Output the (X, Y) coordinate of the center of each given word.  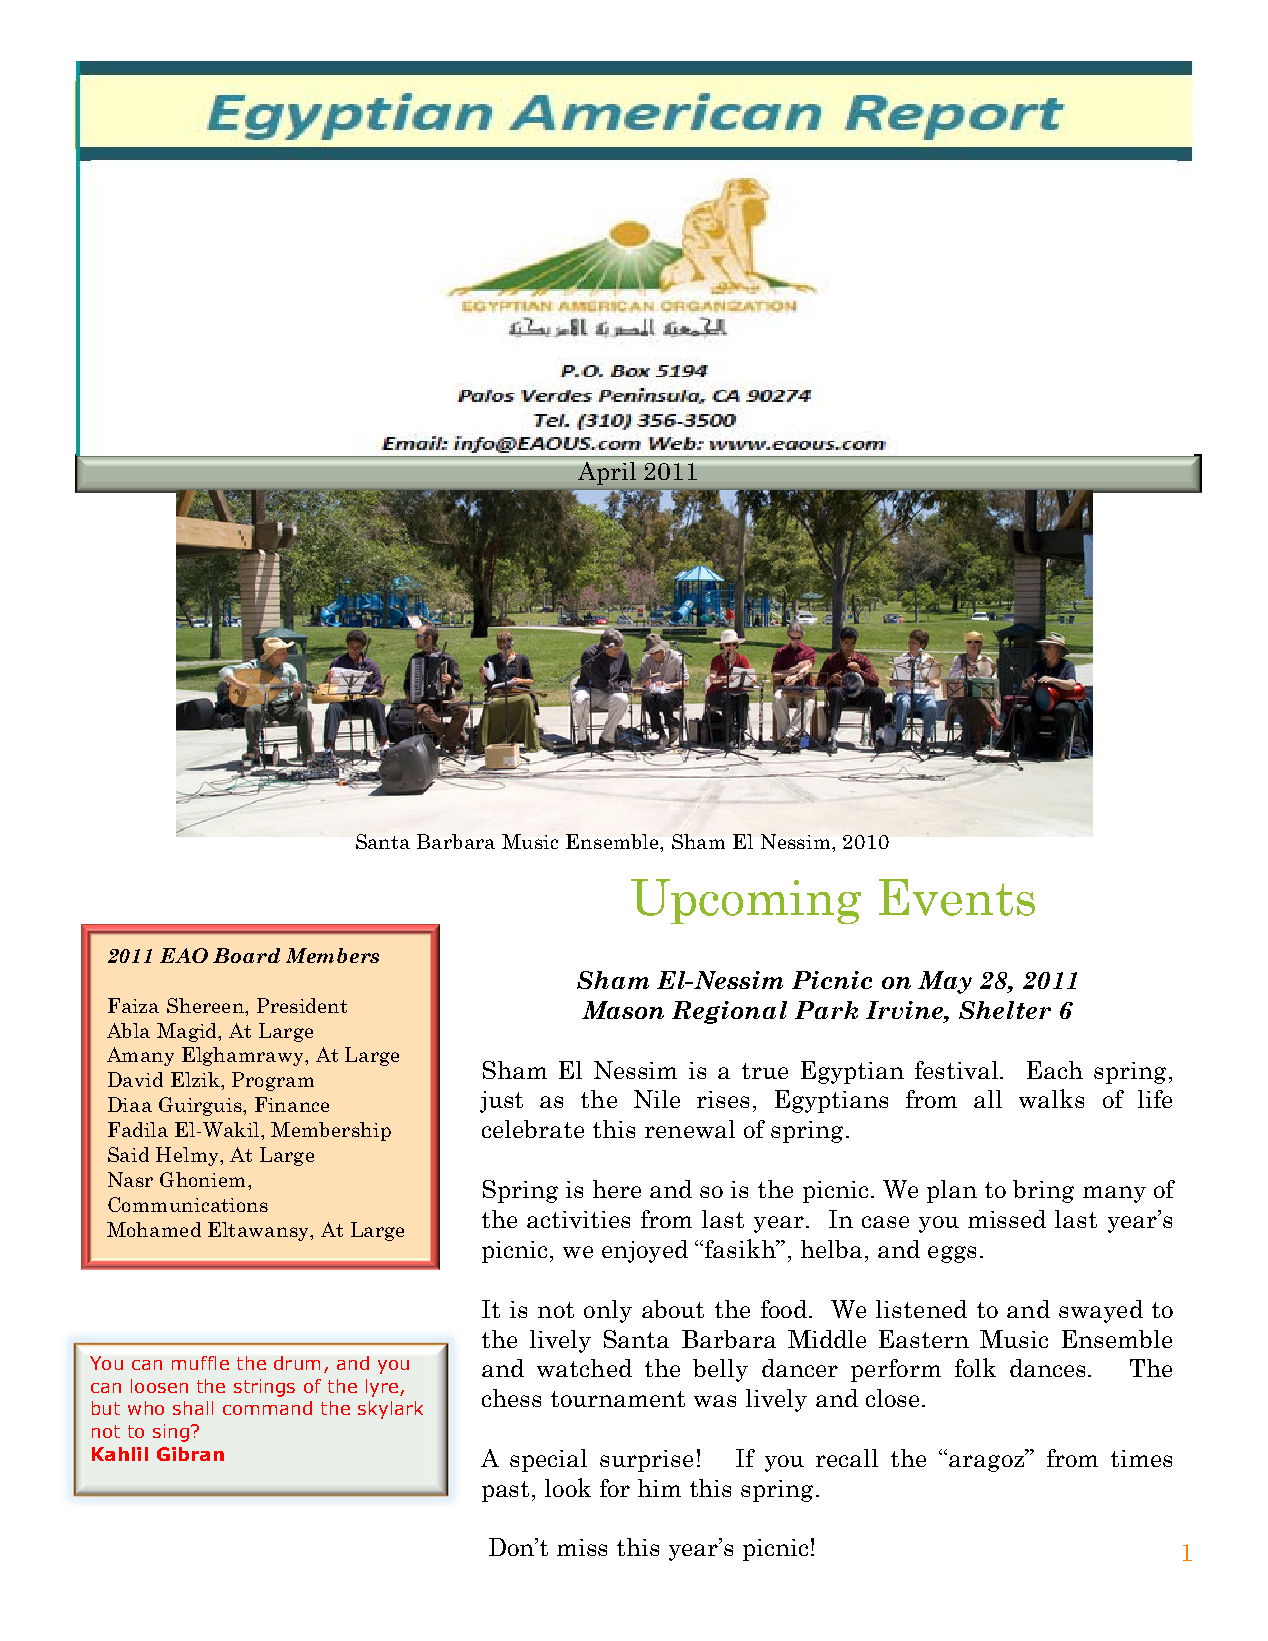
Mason (623, 1010)
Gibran (190, 1454)
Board (246, 955)
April (607, 473)
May (945, 982)
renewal (690, 1129)
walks (1051, 1098)
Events (957, 897)
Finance (292, 1104)
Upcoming (746, 901)
